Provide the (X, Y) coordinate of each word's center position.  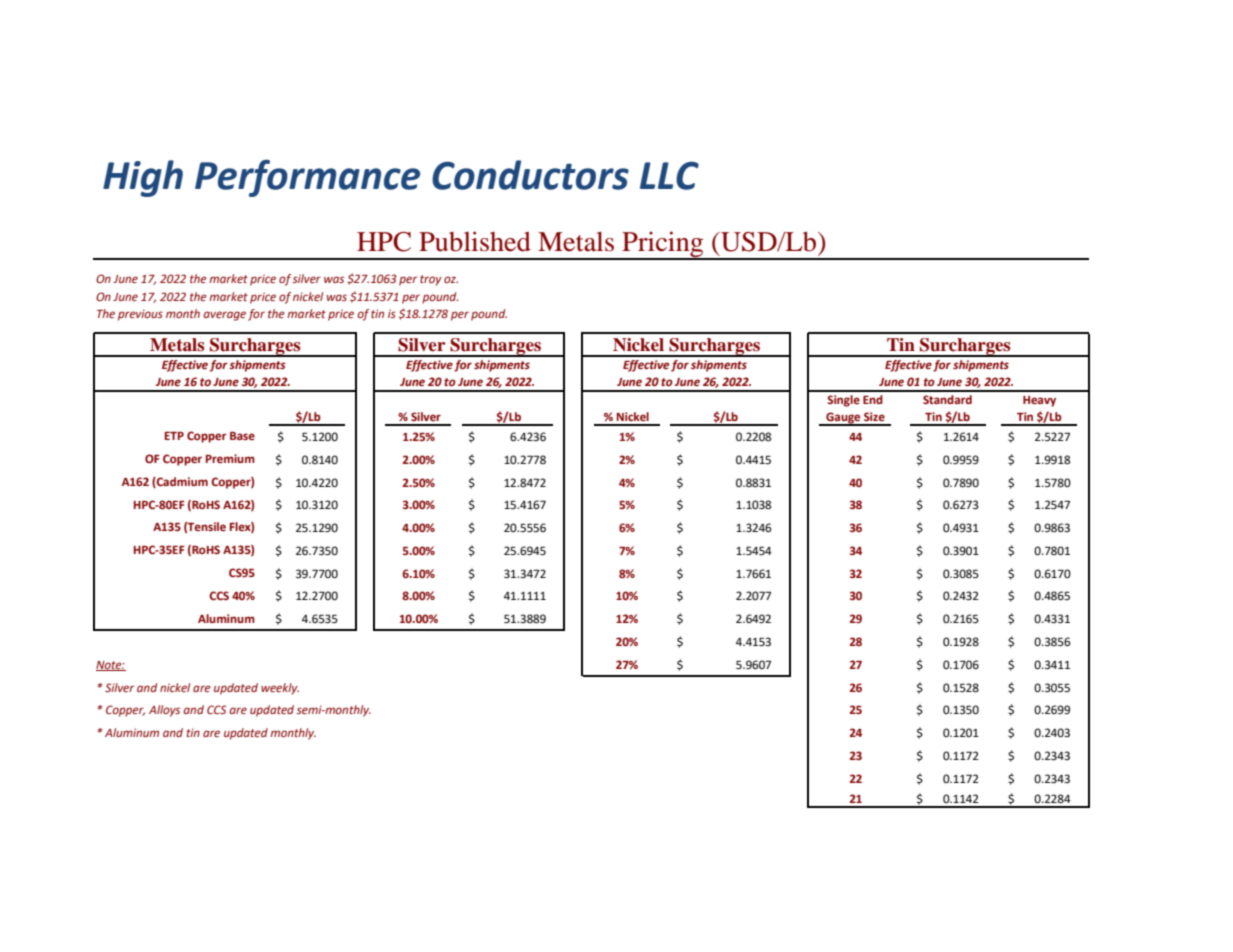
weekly (280, 689)
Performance (307, 178)
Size (874, 416)
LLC (669, 175)
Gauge (843, 419)
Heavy (1039, 401)
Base (242, 436)
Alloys (164, 711)
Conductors (530, 175)
